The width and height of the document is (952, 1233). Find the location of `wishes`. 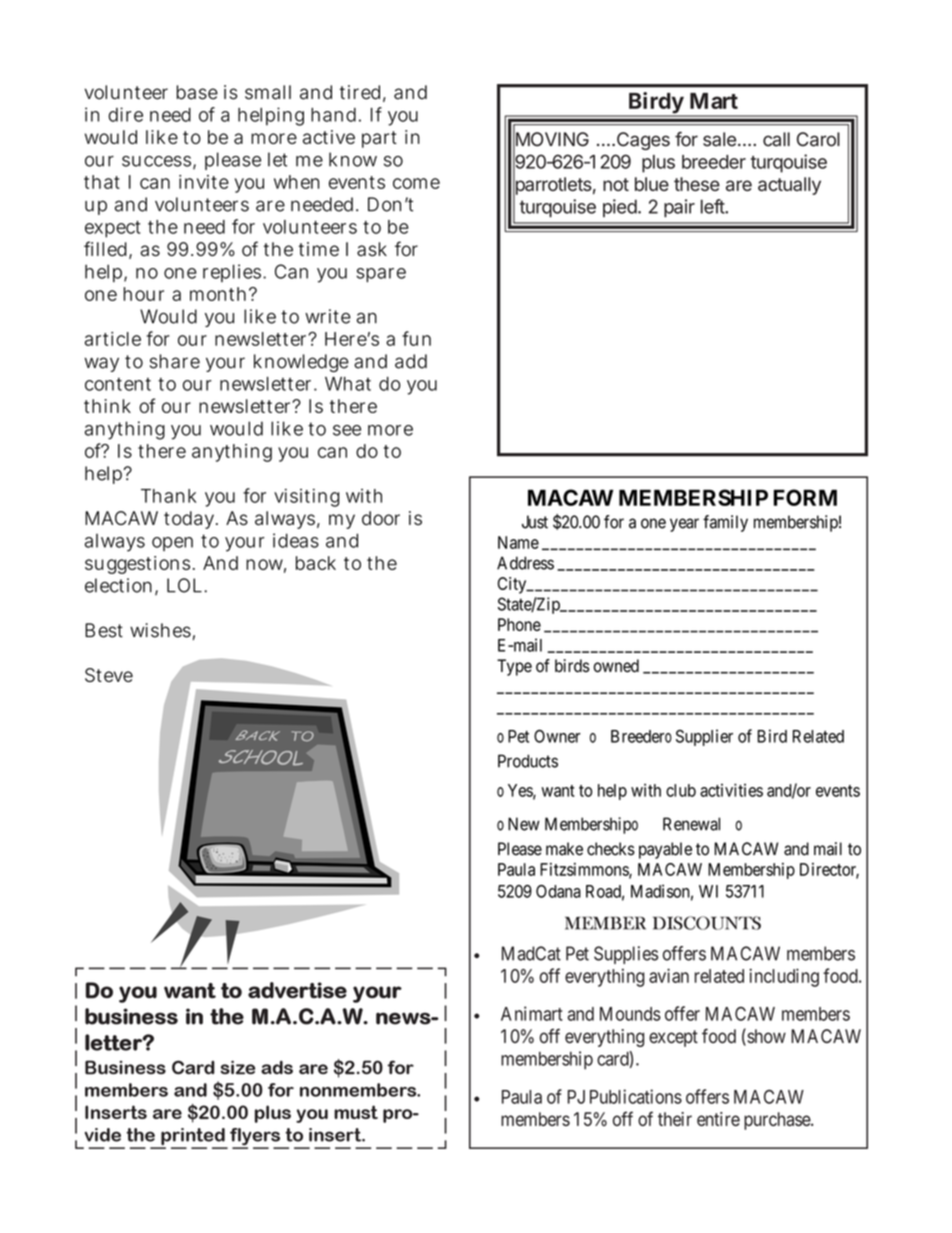

wishes is located at coordinates (160, 630).
